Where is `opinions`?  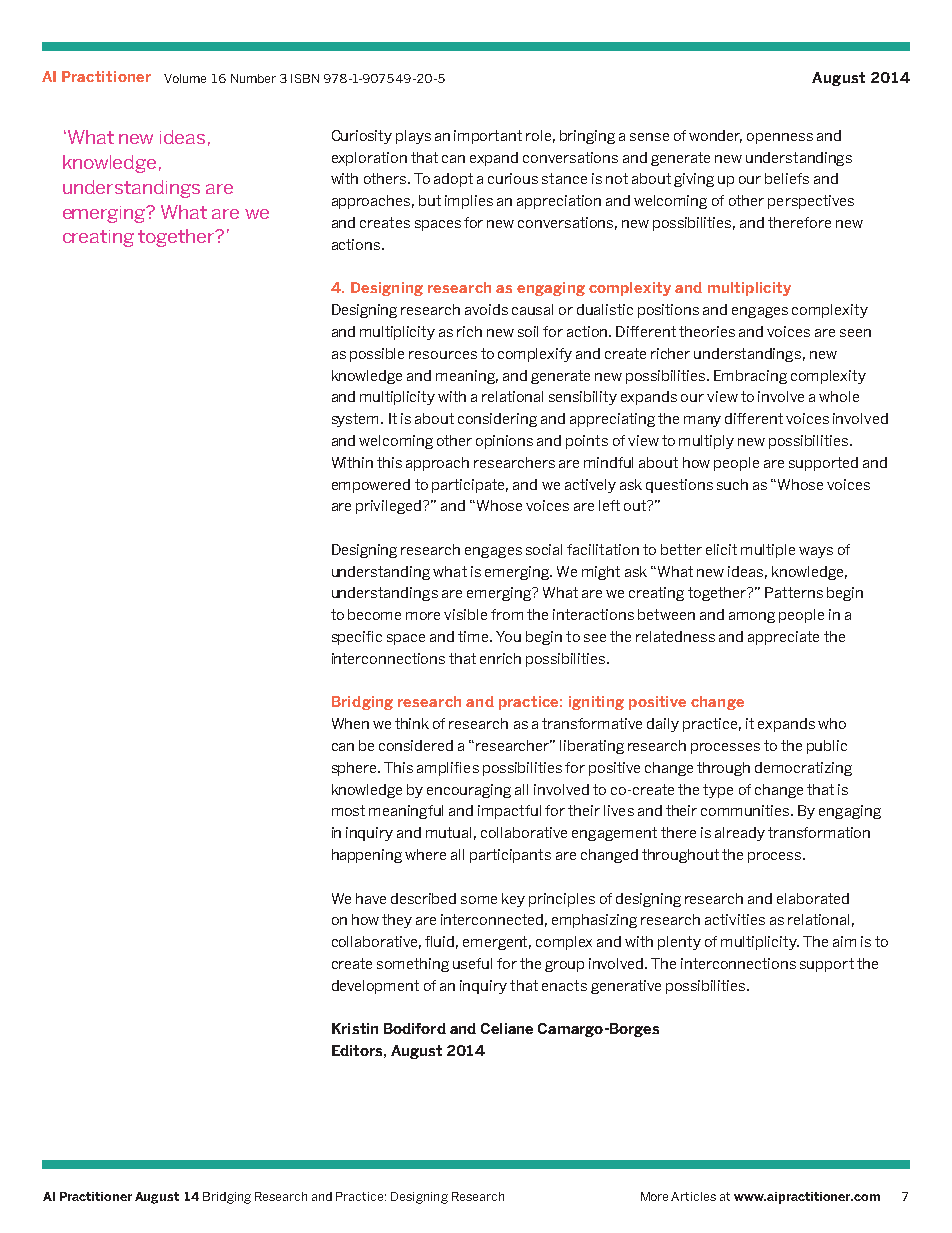 opinions is located at coordinates (504, 442).
